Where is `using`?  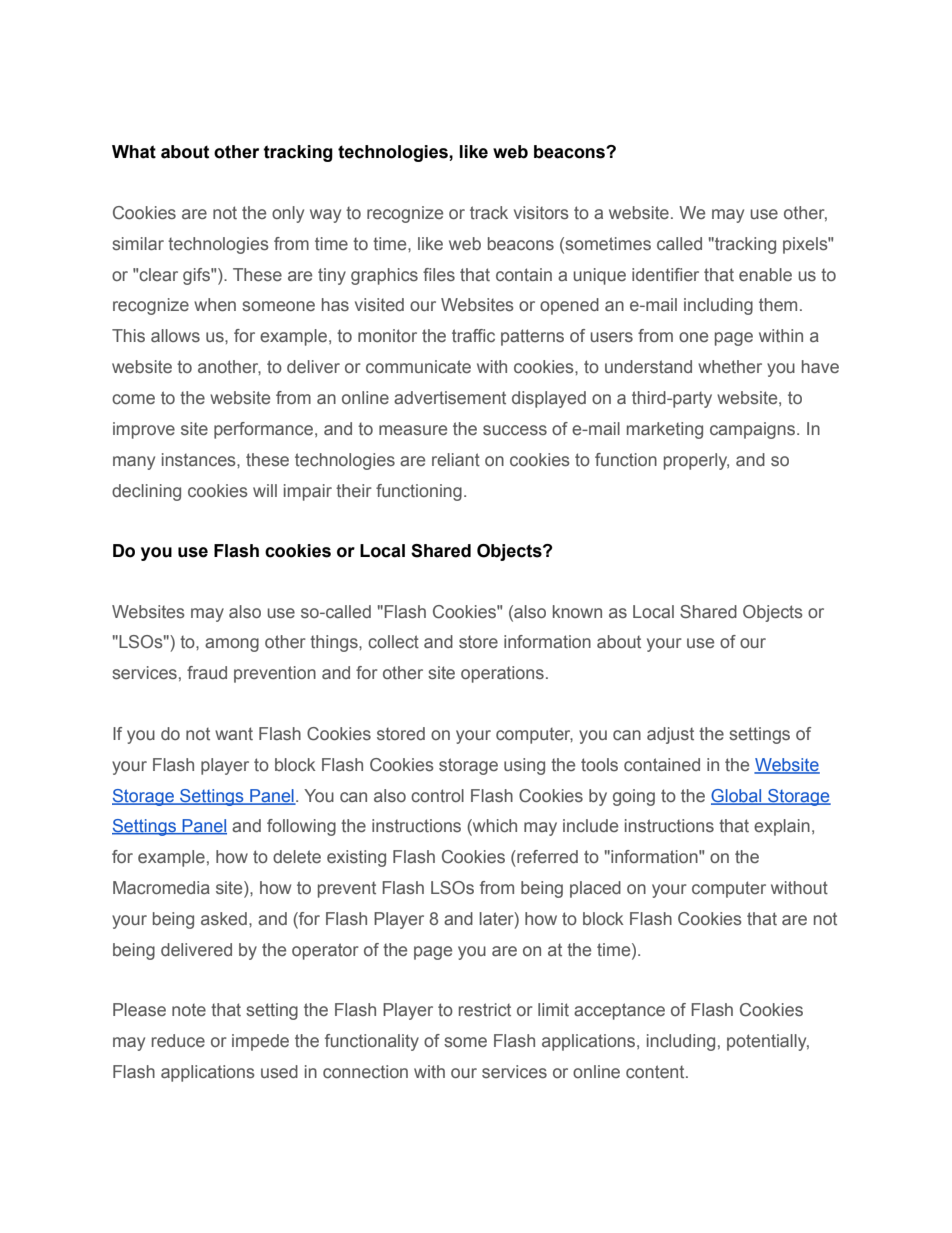
using is located at coordinates (524, 766).
